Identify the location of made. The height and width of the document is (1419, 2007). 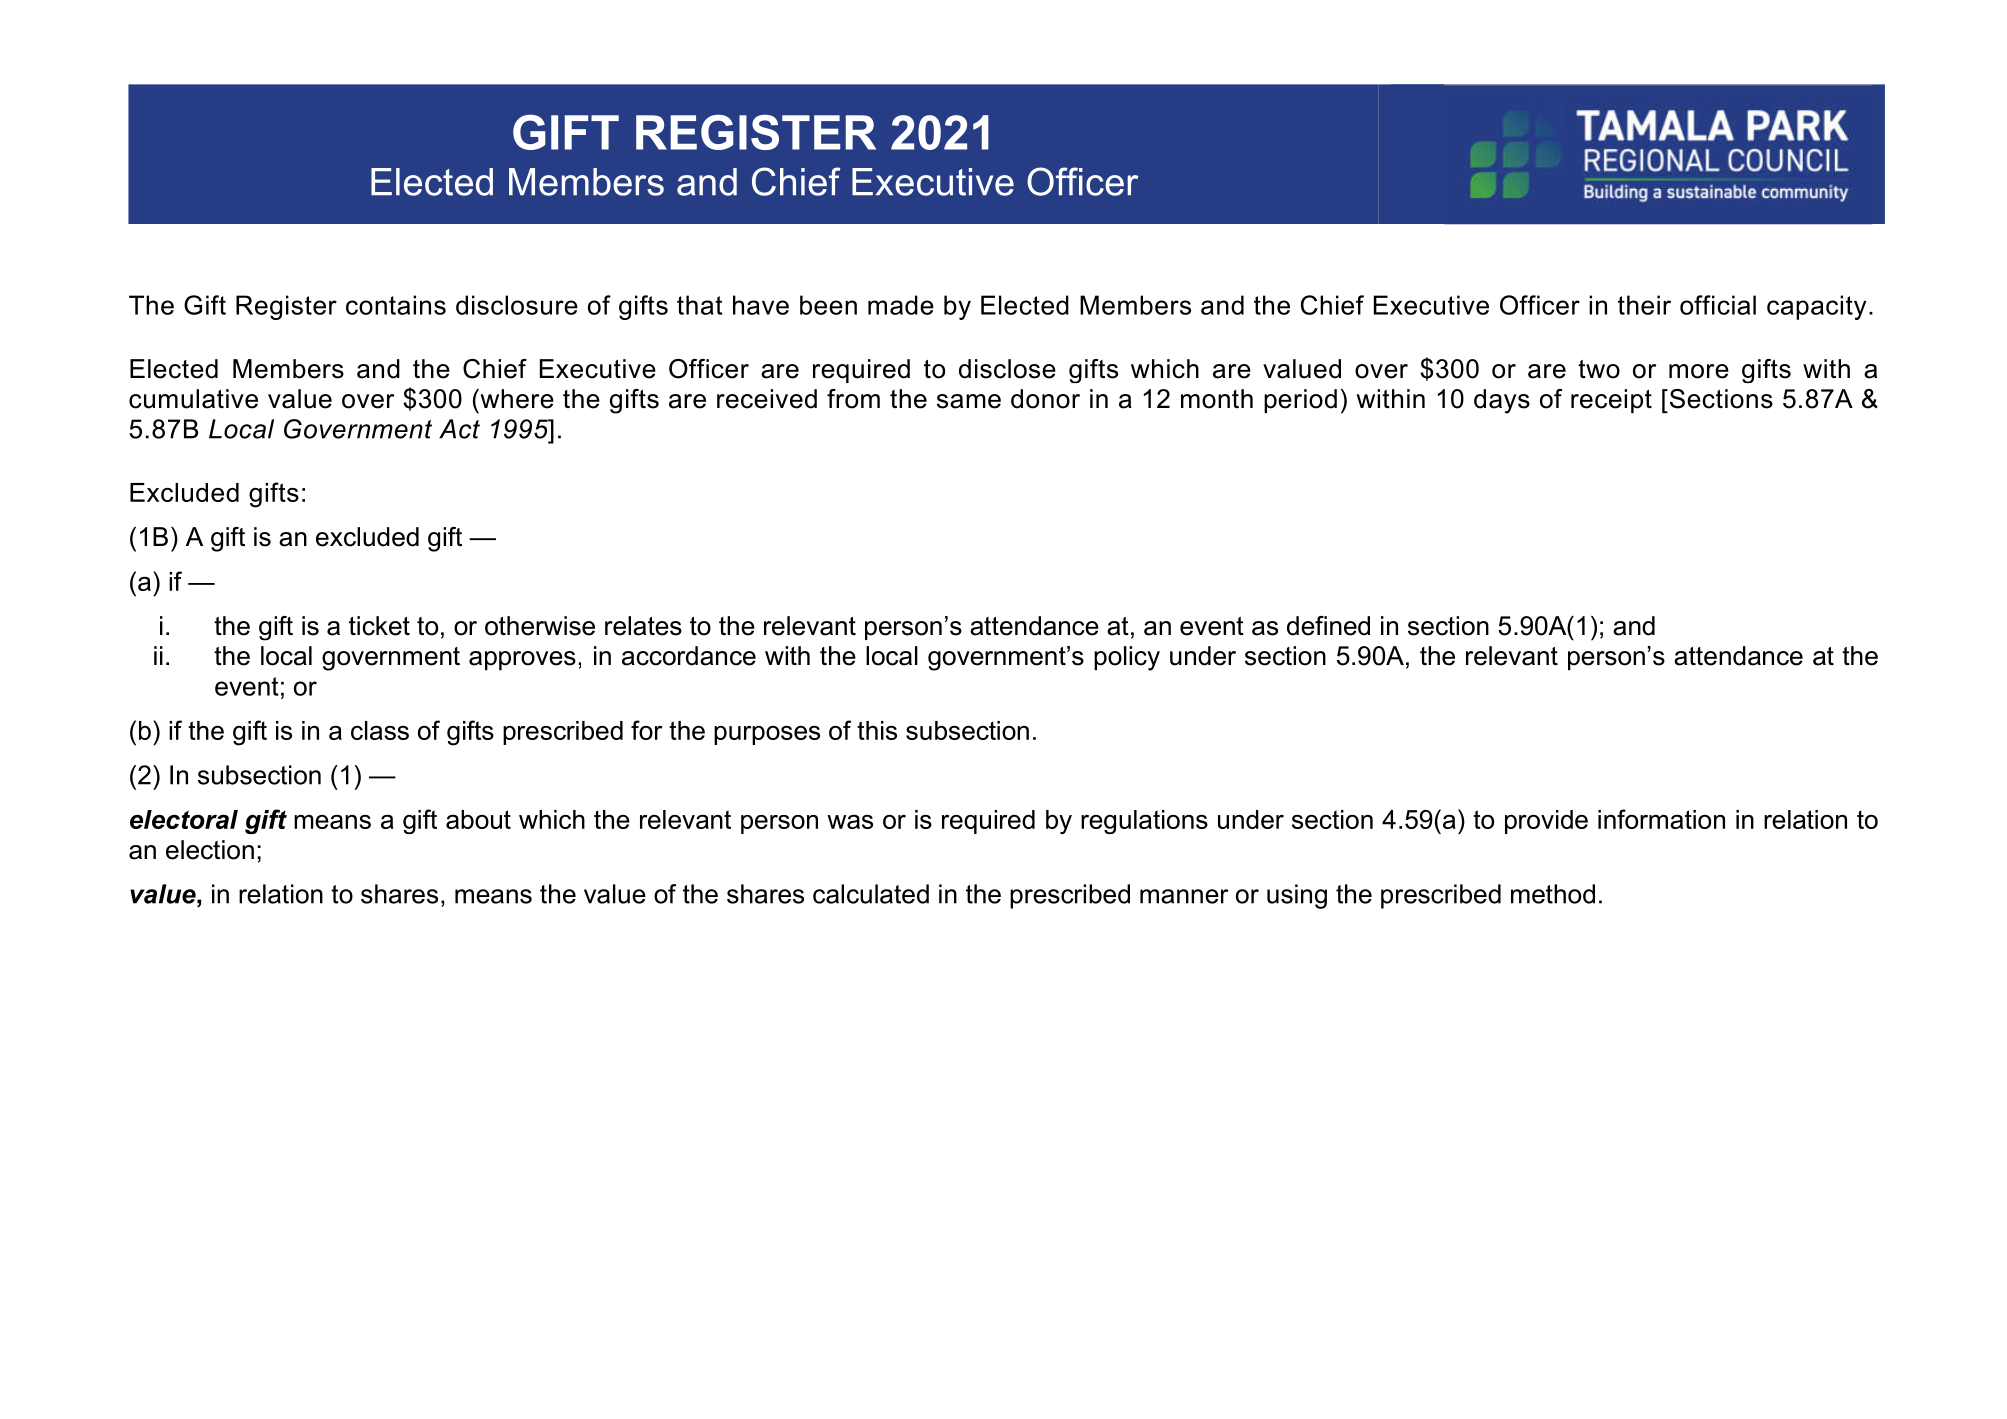
(901, 305).
